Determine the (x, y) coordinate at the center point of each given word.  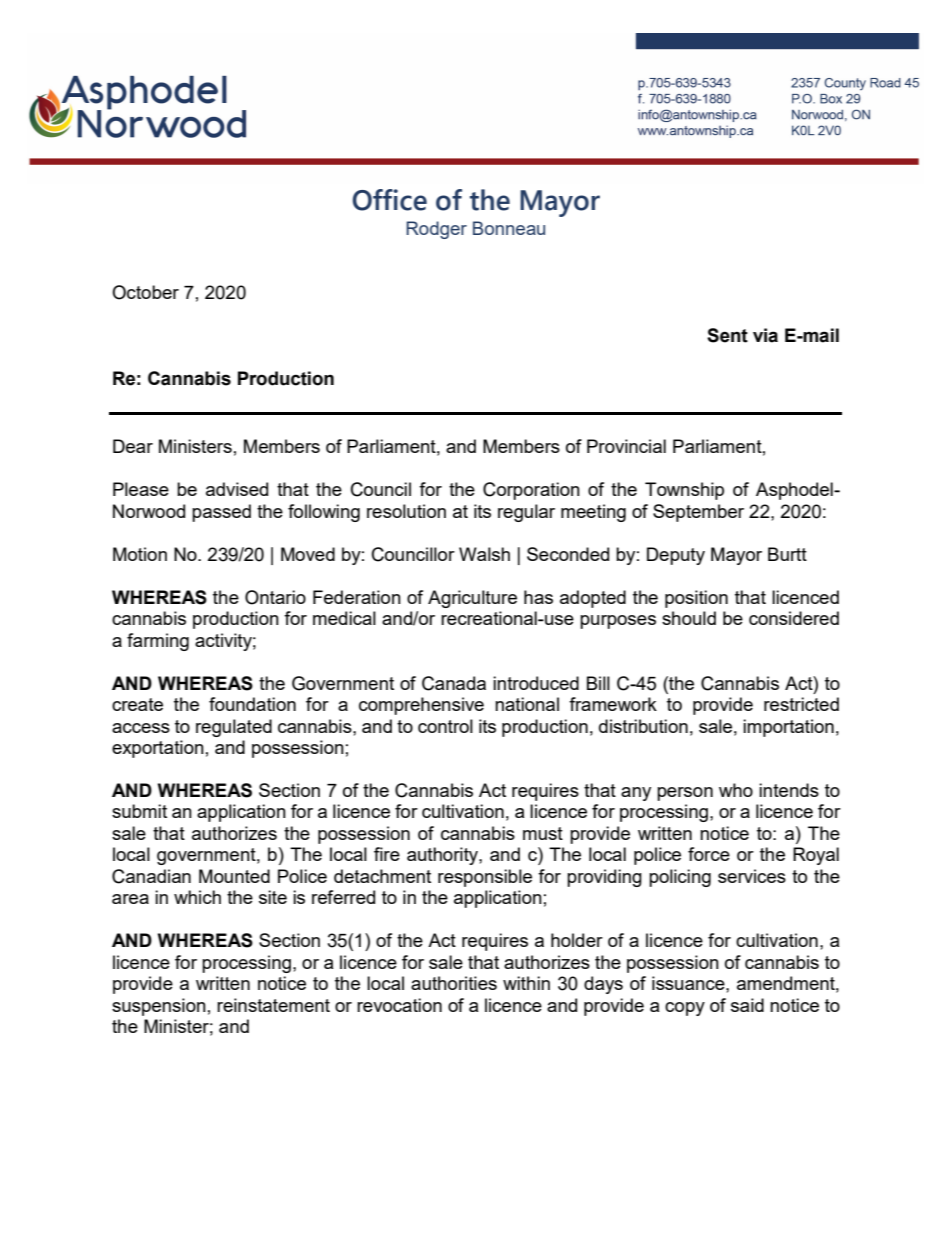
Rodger (436, 230)
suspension (159, 1007)
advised (237, 489)
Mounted (234, 876)
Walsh (484, 554)
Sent (727, 335)
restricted (801, 704)
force (709, 854)
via (765, 335)
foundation (252, 704)
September (698, 513)
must (543, 833)
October (145, 292)
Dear (133, 446)
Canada (454, 683)
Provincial (626, 446)
